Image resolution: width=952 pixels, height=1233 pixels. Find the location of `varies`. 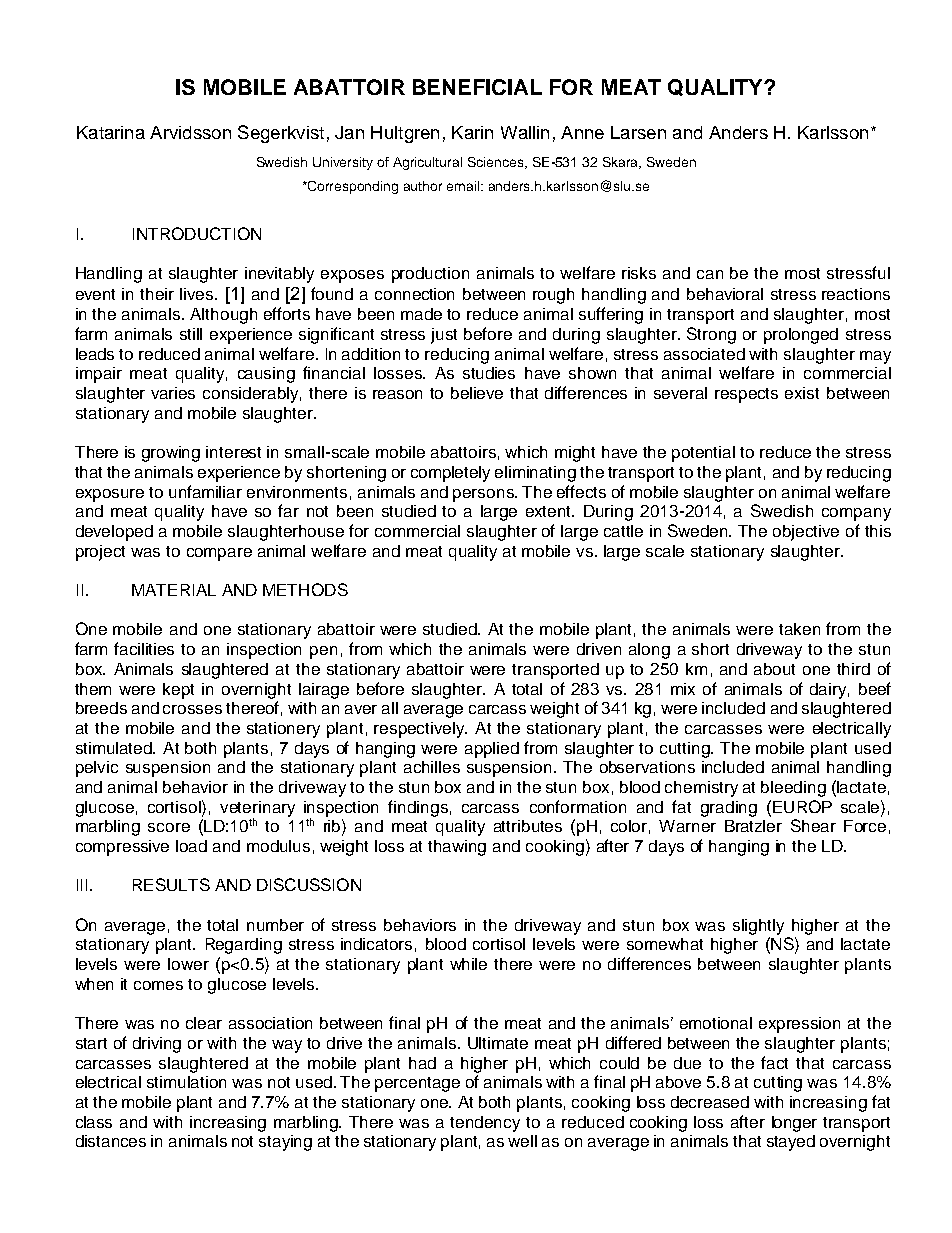

varies is located at coordinates (173, 393).
